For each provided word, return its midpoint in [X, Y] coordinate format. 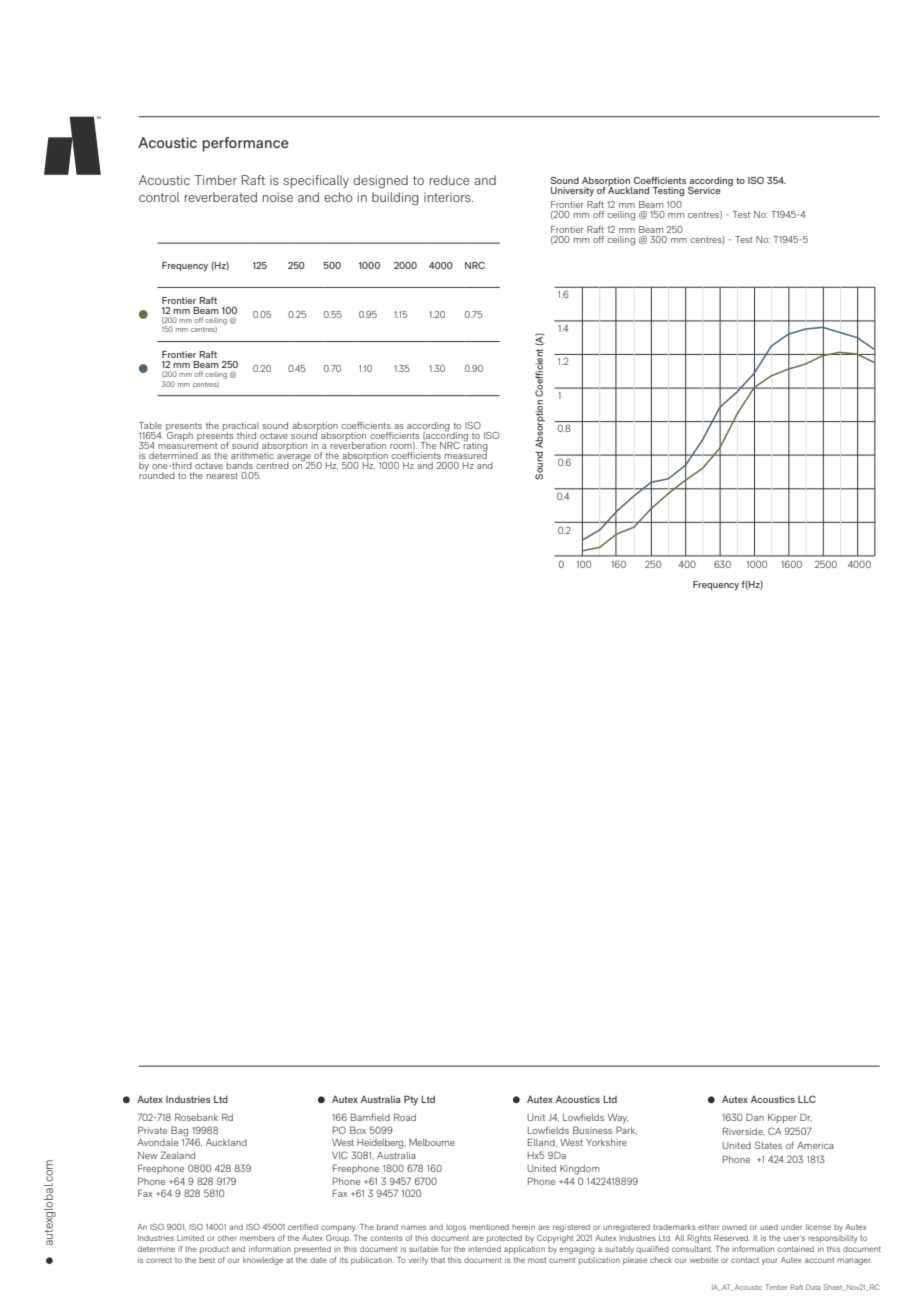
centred [272, 465]
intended [484, 1249]
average [295, 459]
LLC [807, 1099]
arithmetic [252, 455]
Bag [179, 1131]
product [214, 1250]
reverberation [358, 444]
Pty [411, 1100]
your [769, 1261]
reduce [449, 180]
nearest [222, 476]
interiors [448, 197]
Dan [755, 1117]
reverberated [221, 197]
